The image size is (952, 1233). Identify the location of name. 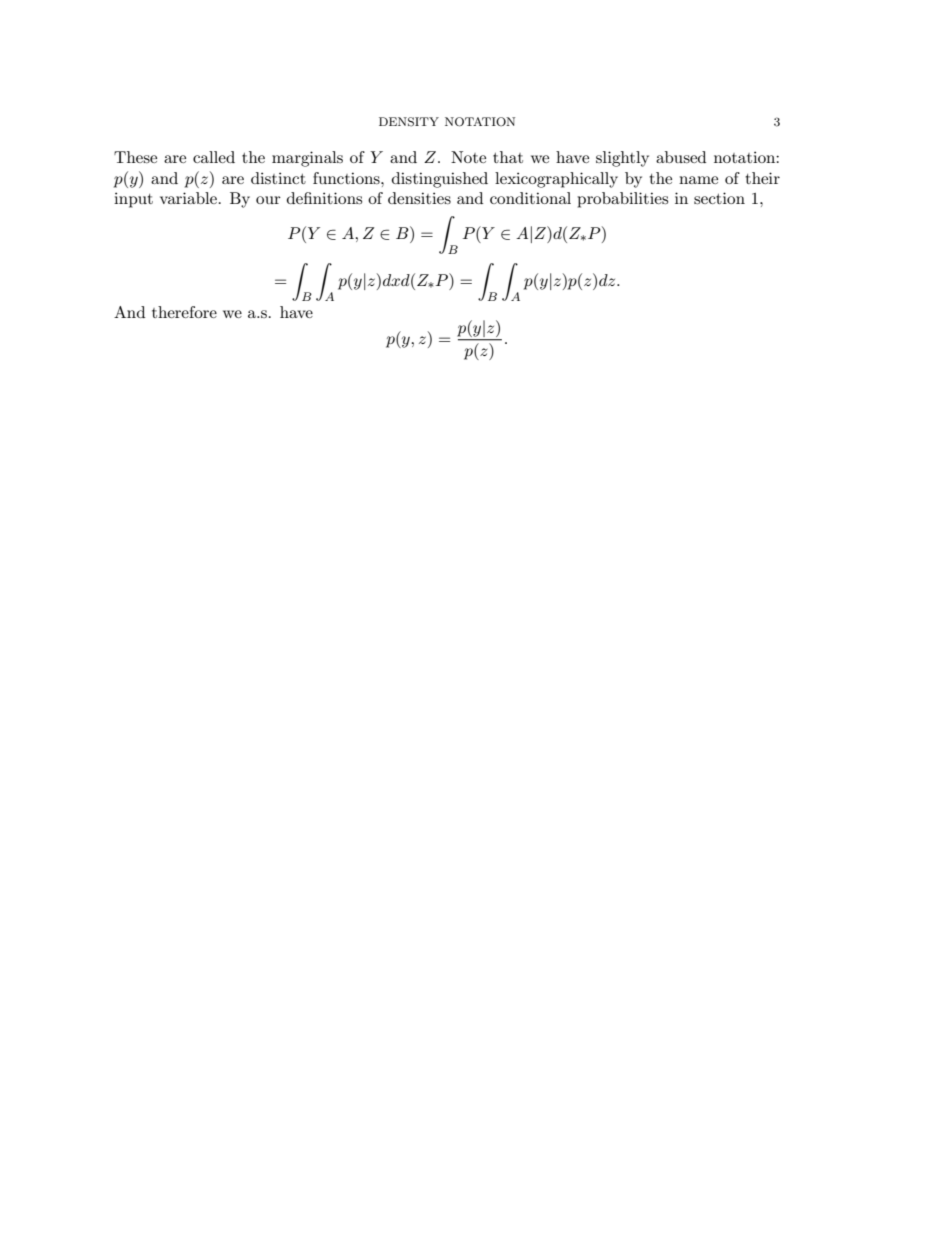
(698, 180).
